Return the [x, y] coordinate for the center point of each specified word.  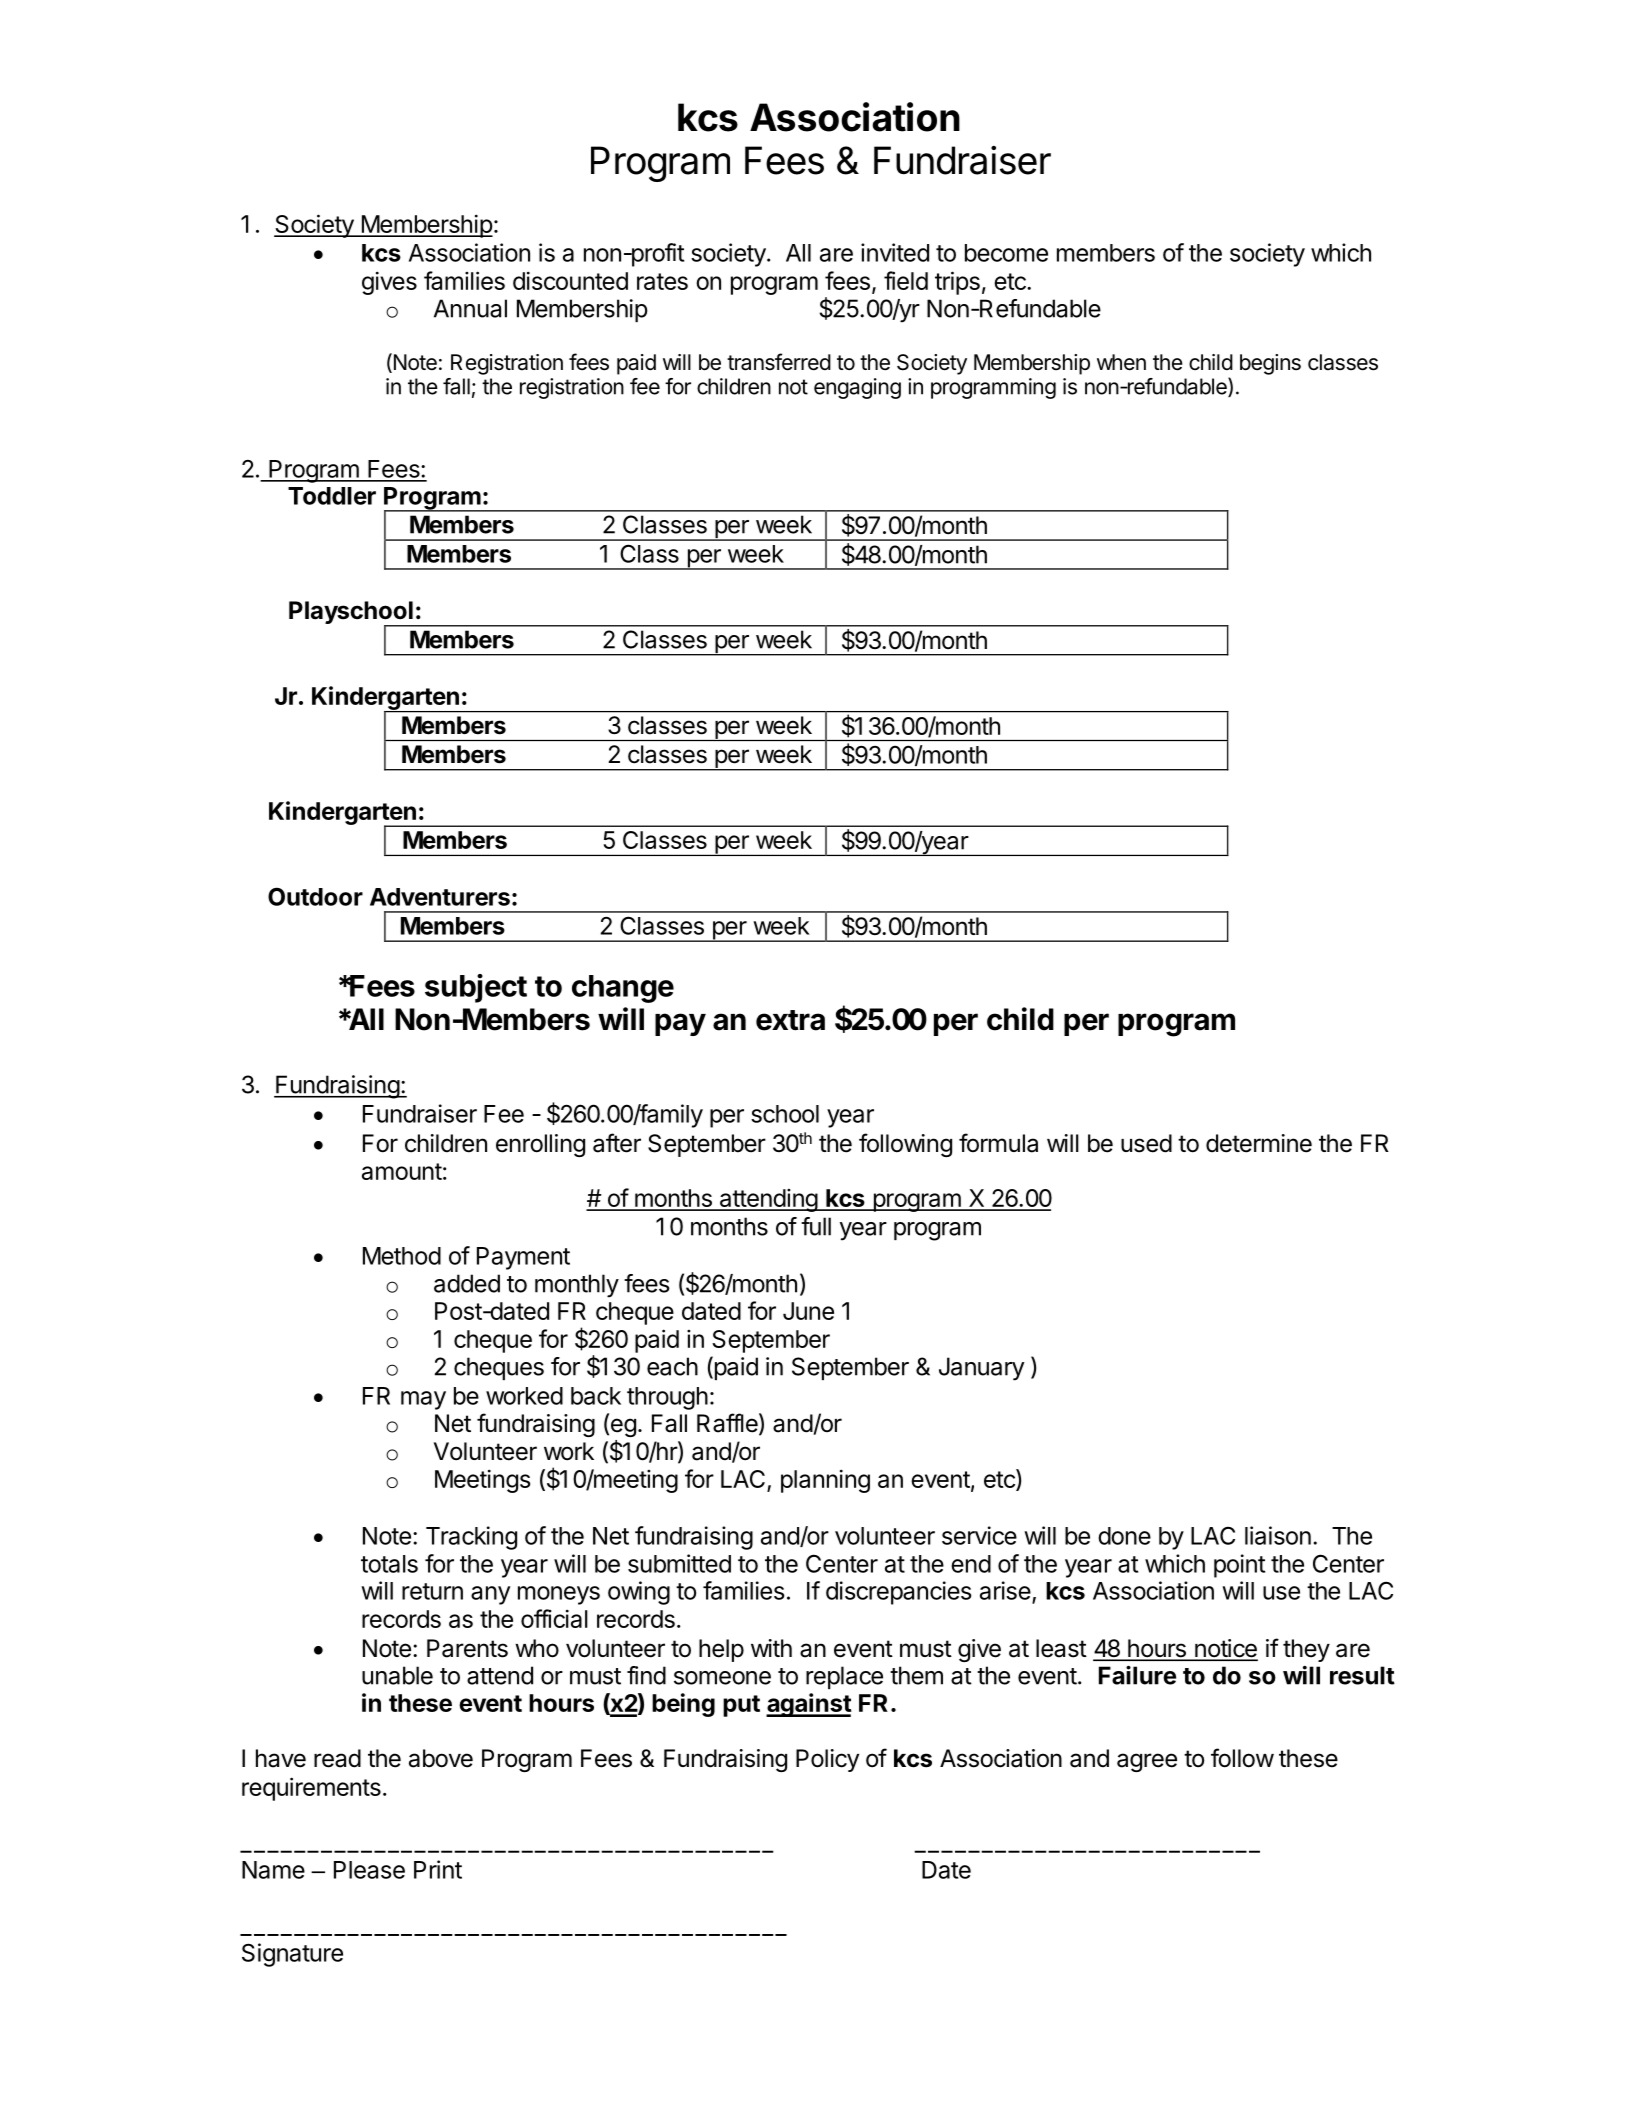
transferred [779, 362]
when [1121, 362]
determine [1259, 1143]
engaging [857, 388]
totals [389, 1564]
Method [402, 1256]
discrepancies [899, 1593]
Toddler [332, 496]
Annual [470, 308]
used [1146, 1143]
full [816, 1226]
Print [438, 1869]
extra [790, 1020]
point [1239, 1566]
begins [1270, 364]
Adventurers [440, 897]
